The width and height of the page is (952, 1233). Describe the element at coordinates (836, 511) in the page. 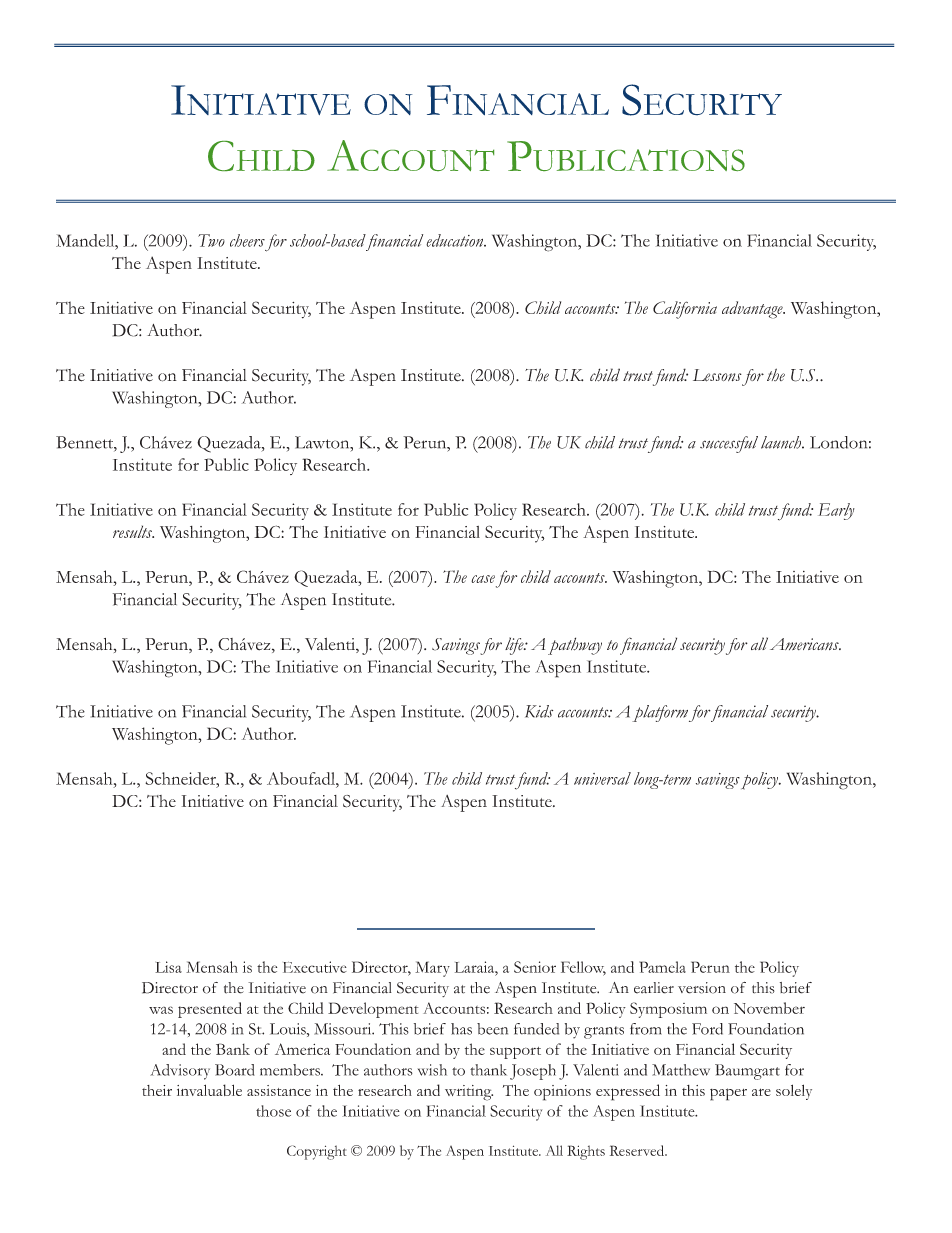

I see `Early` at that location.
